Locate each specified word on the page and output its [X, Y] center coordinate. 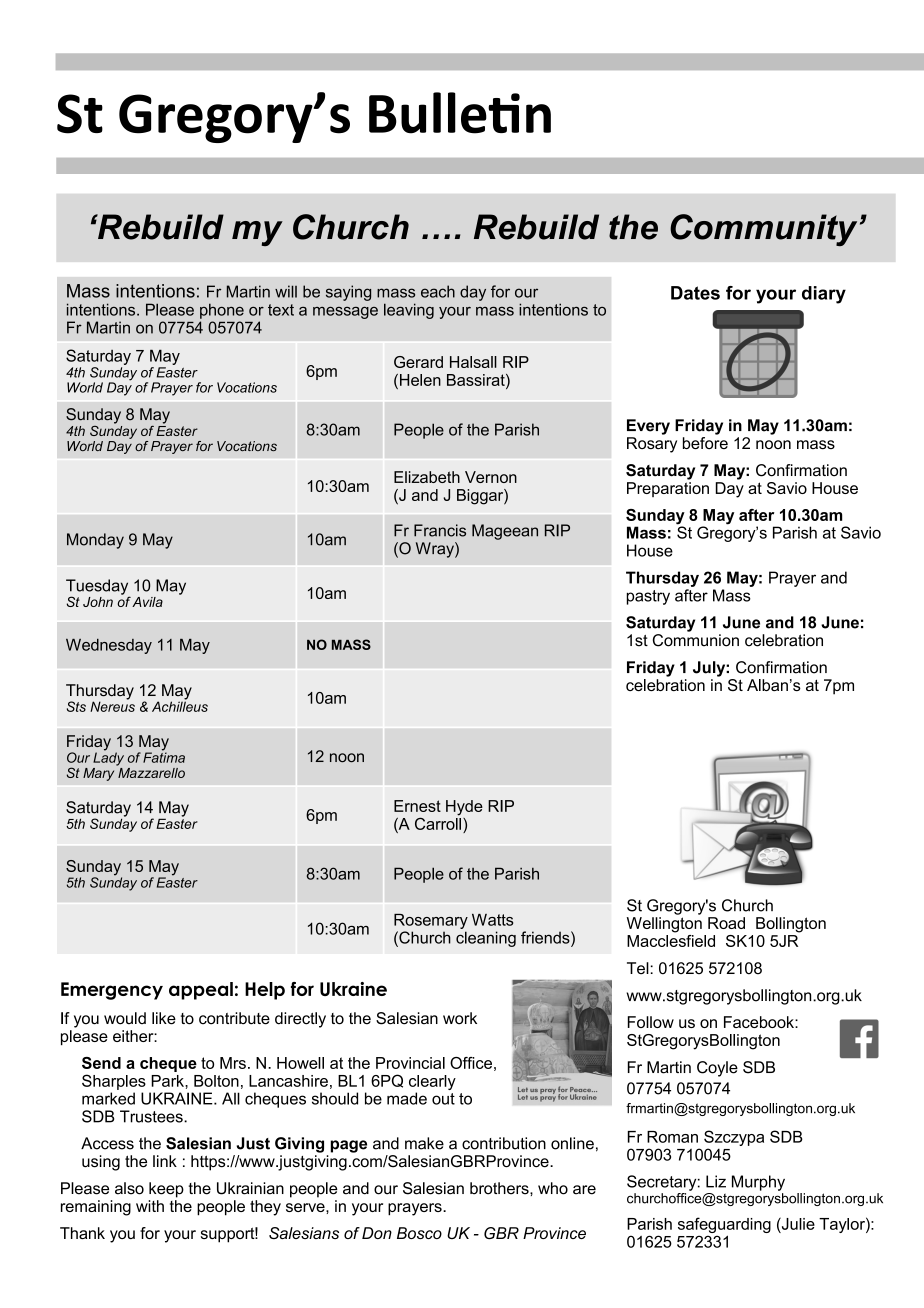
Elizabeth [427, 477]
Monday [95, 541]
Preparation [668, 489]
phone [222, 311]
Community [763, 230]
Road [726, 923]
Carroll [439, 822]
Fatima [164, 756]
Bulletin [460, 113]
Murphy [758, 1183]
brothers [500, 1188]
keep [166, 1190]
